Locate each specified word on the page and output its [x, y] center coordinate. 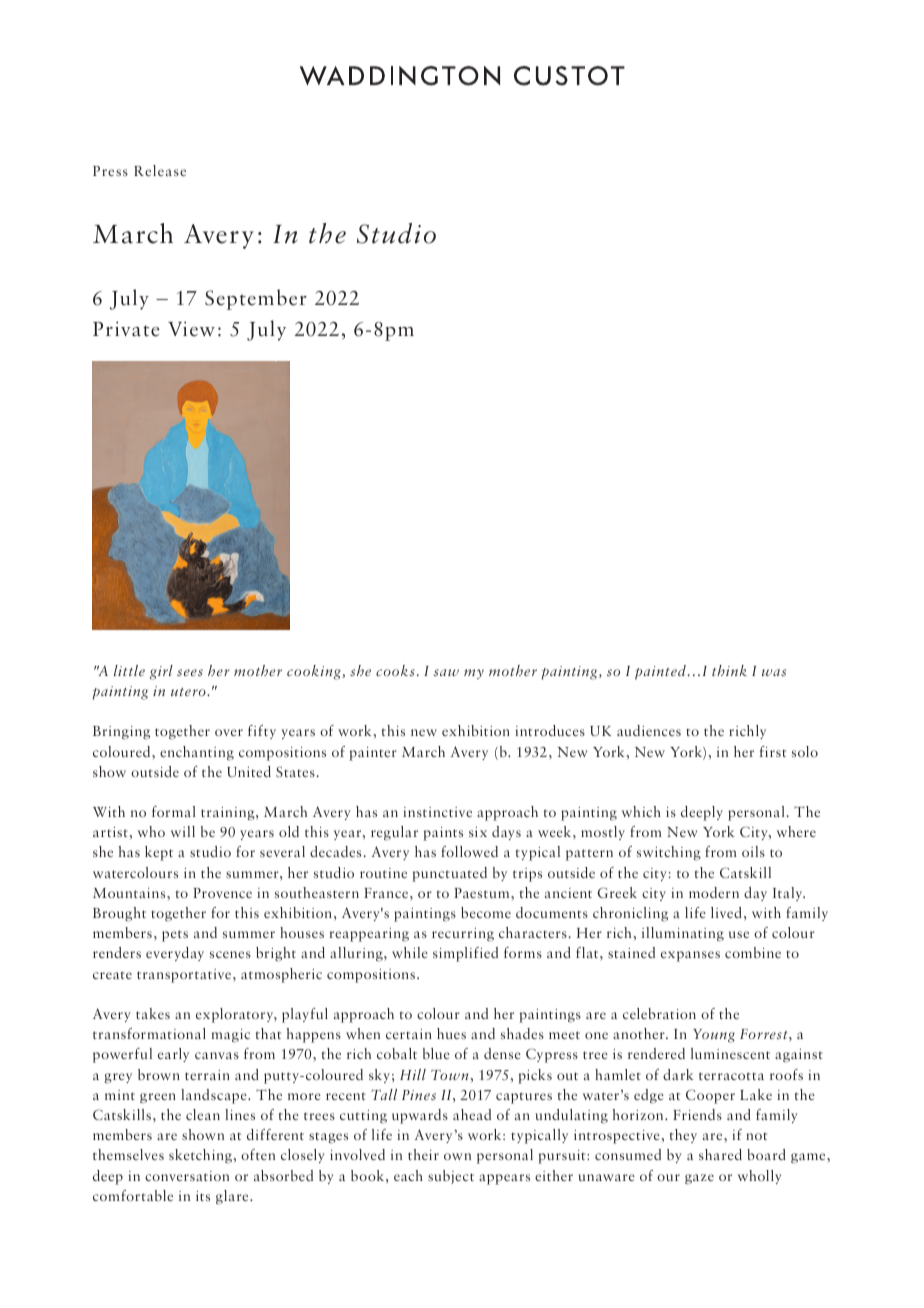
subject [451, 1177]
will [183, 831]
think [729, 670]
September [256, 299]
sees [190, 672]
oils [753, 851]
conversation [187, 1176]
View [191, 329]
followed [469, 851]
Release [160, 170]
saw [446, 672]
